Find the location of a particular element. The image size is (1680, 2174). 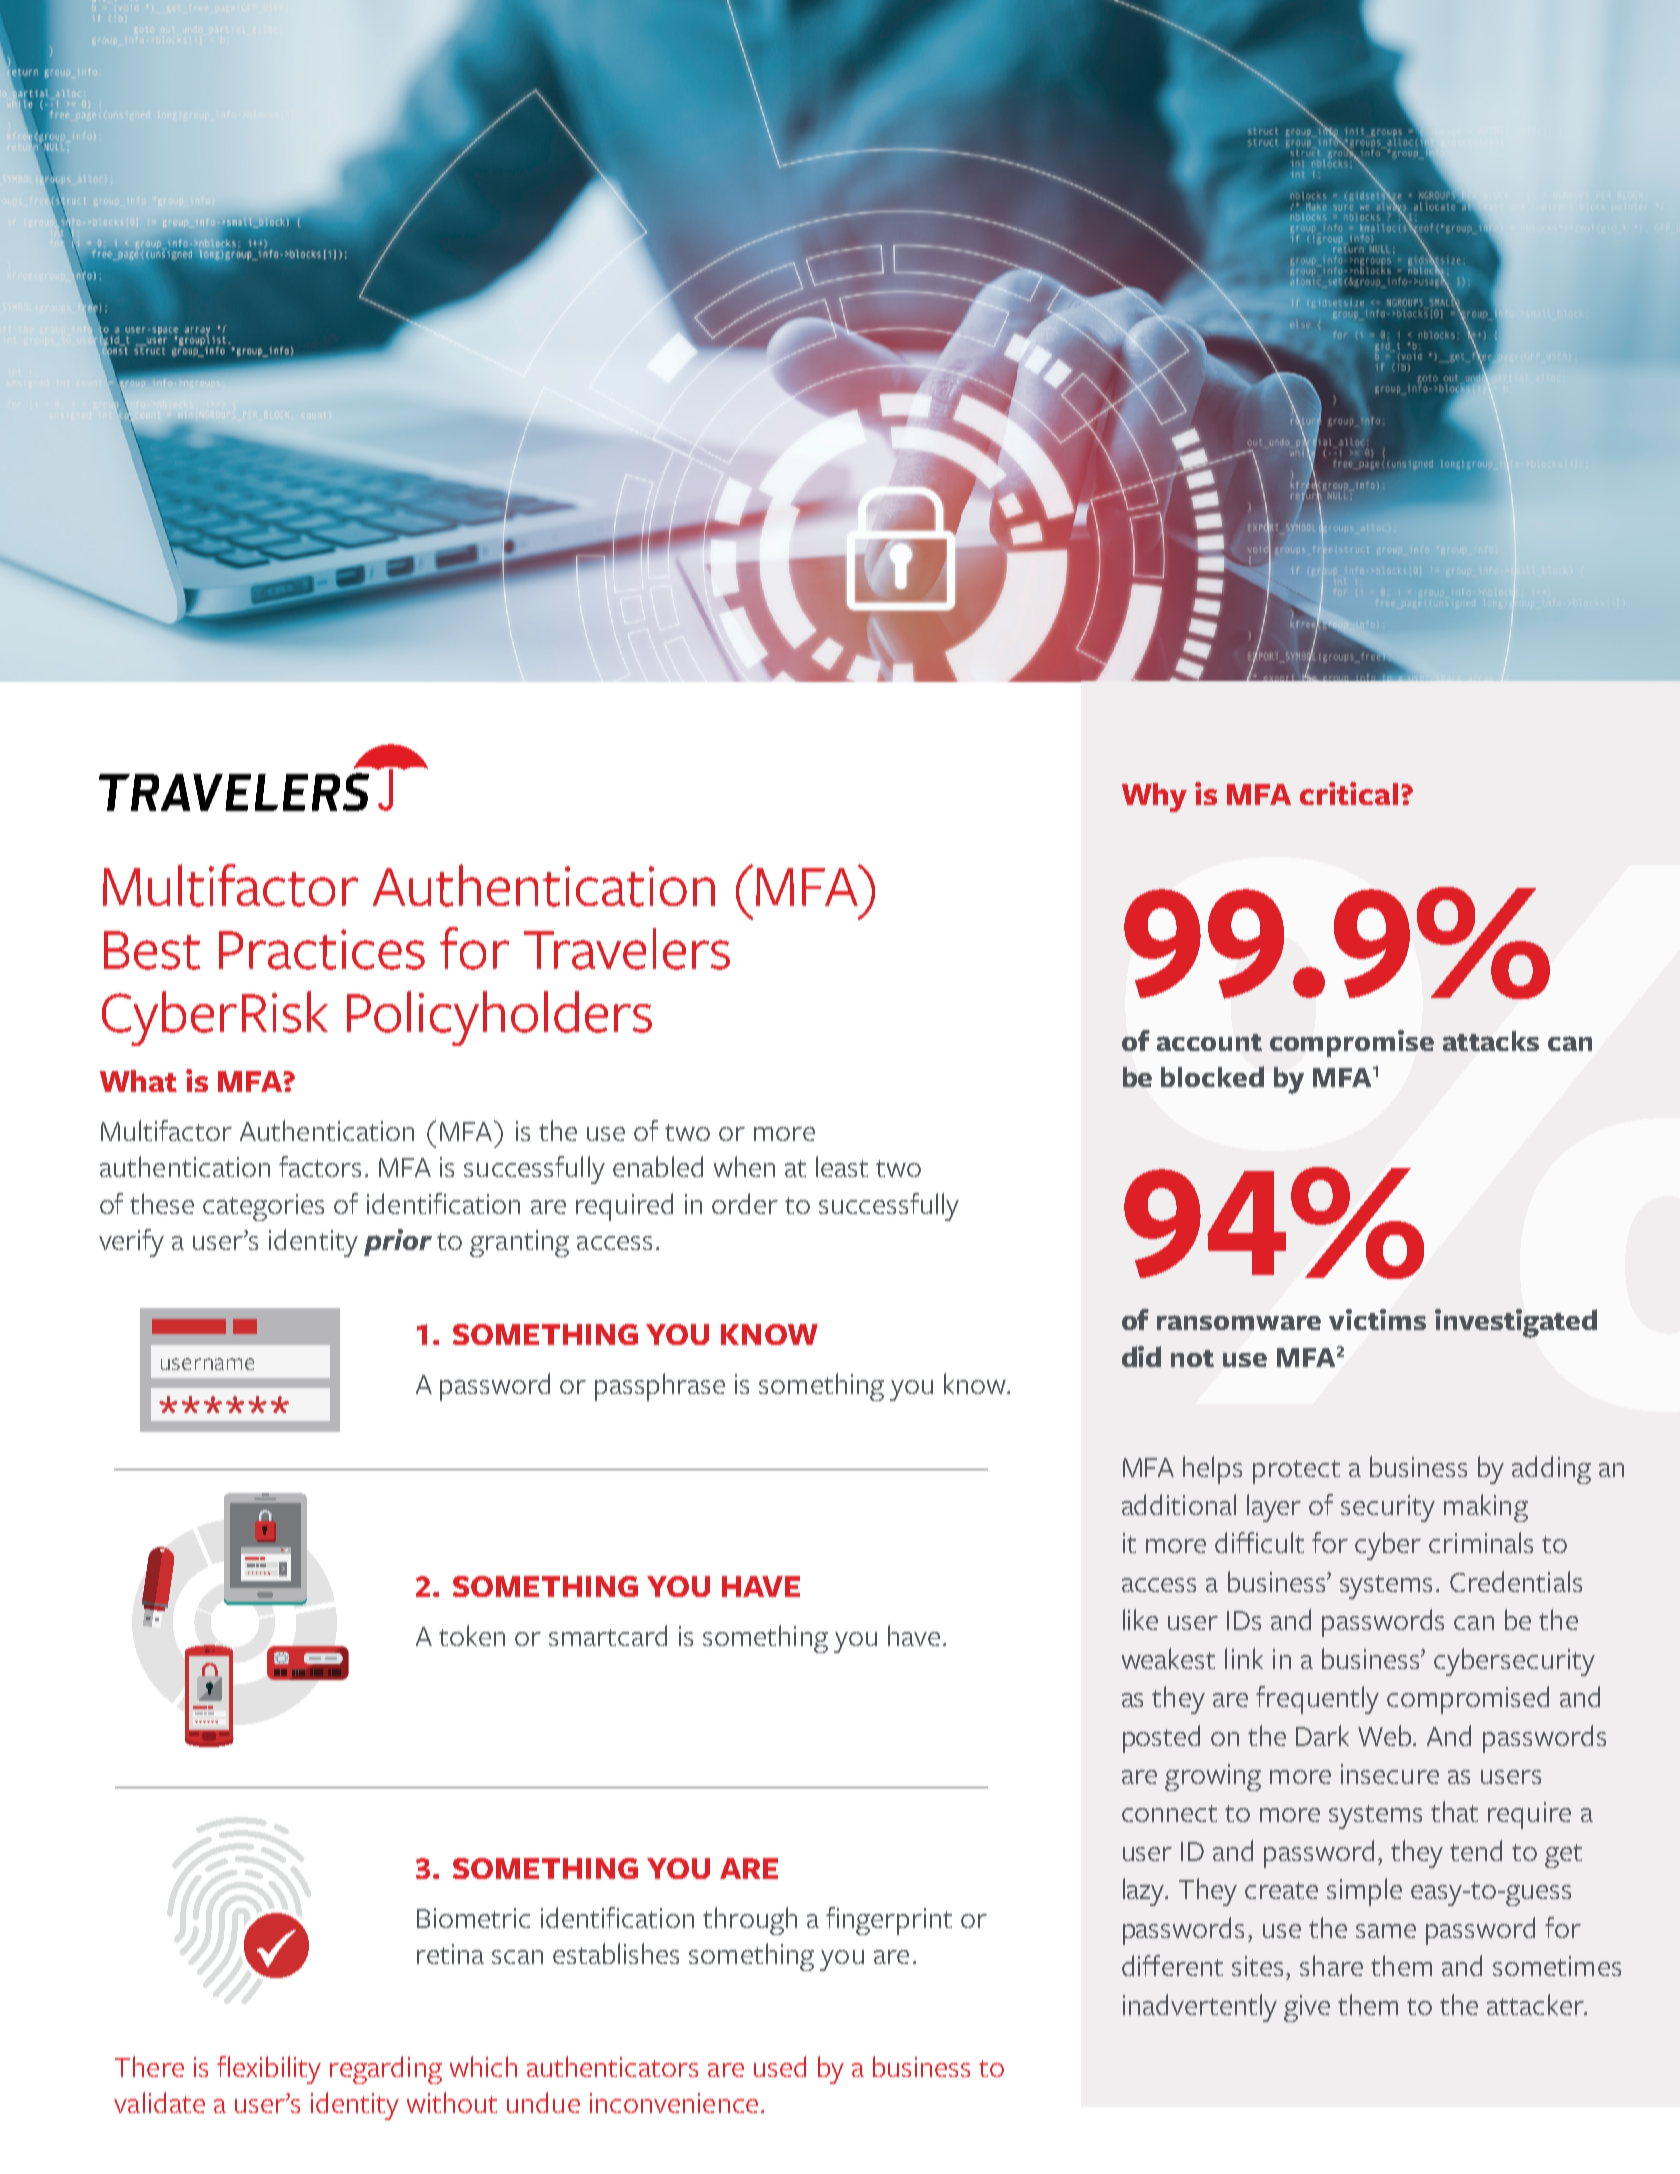

passphrase is located at coordinates (660, 1387).
